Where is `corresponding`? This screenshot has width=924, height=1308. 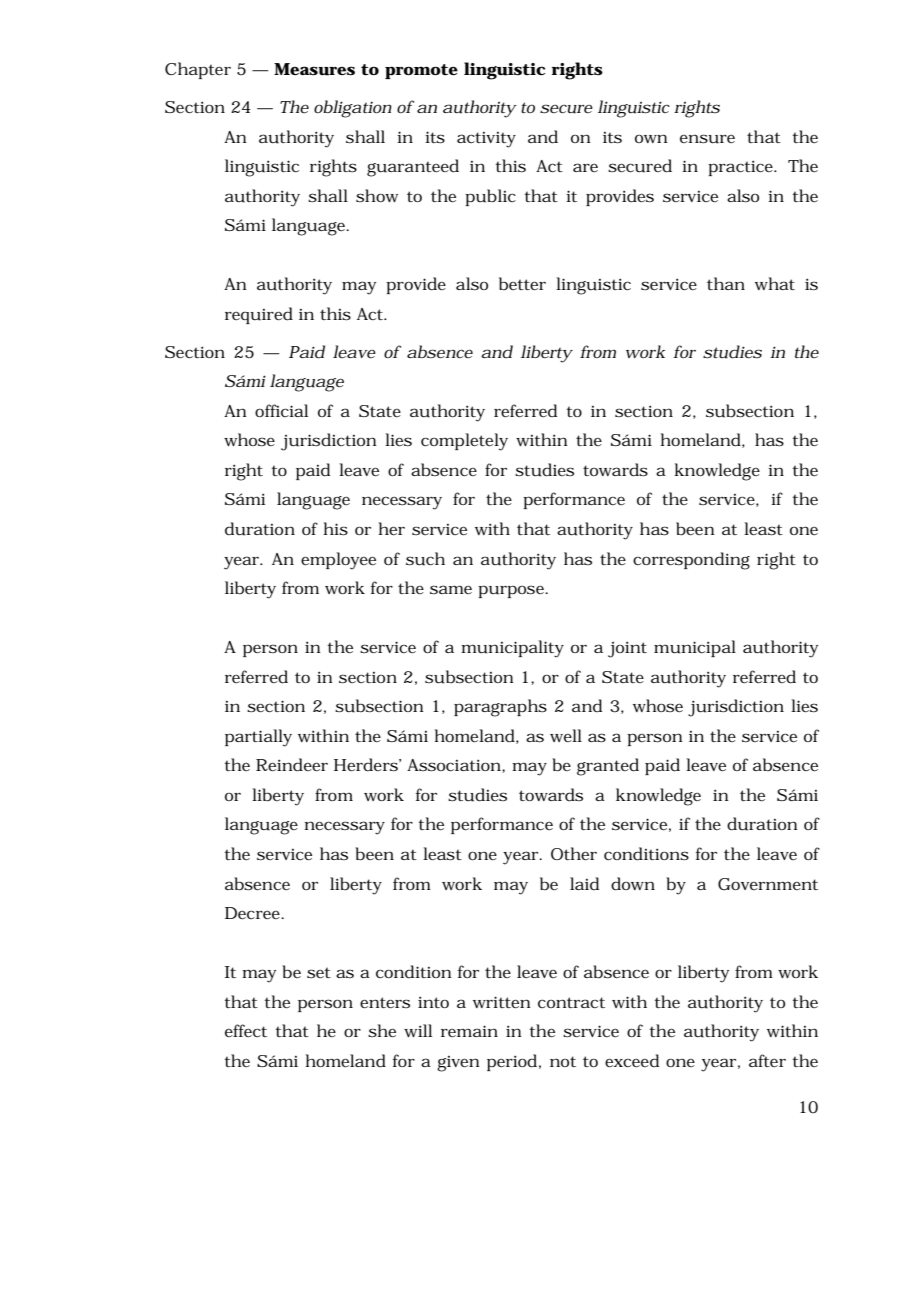 corresponding is located at coordinates (691, 561).
